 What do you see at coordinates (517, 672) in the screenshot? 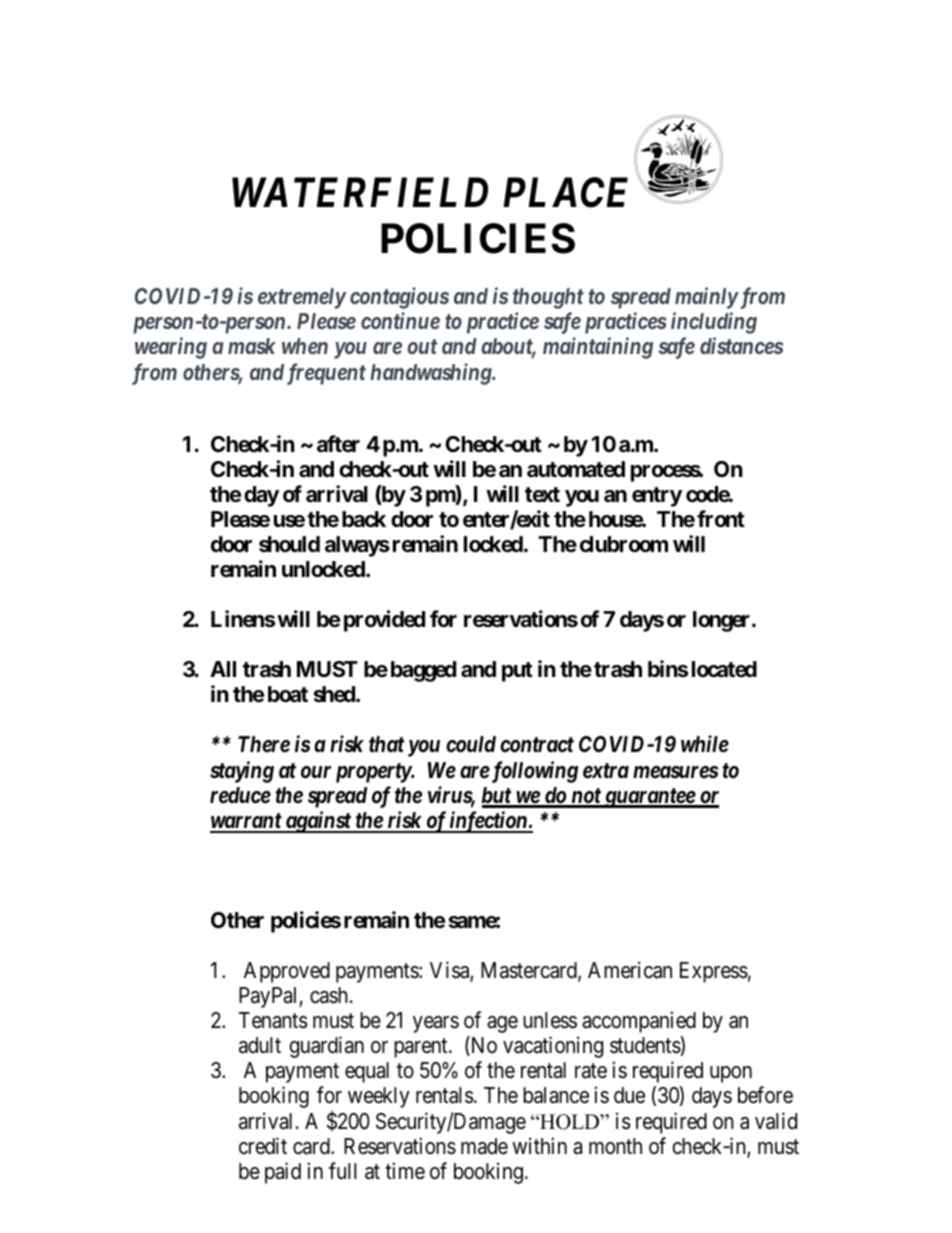
I see `put` at bounding box center [517, 672].
